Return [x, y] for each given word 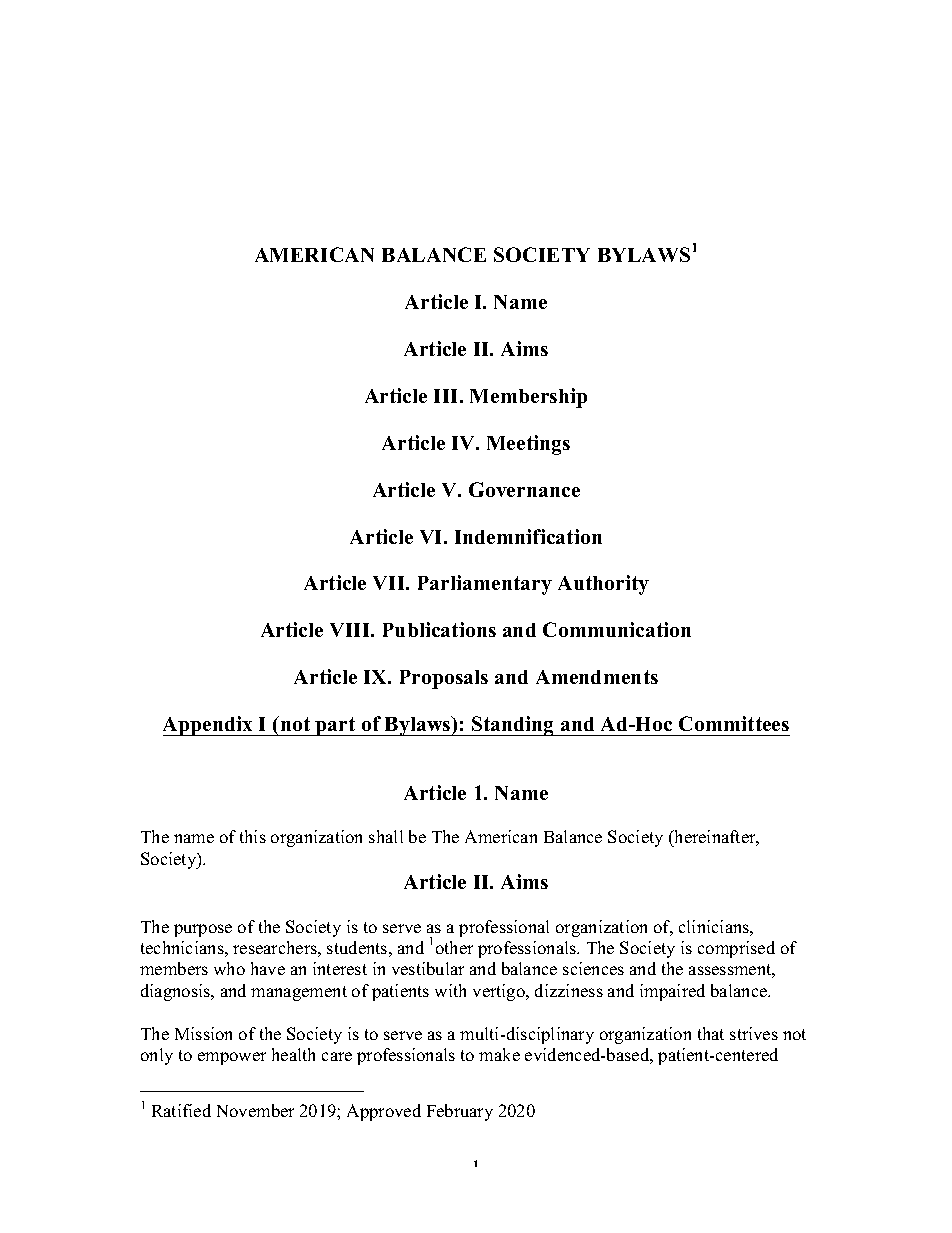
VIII [351, 630]
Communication [617, 629]
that [711, 1033]
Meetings [528, 445]
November [255, 1110]
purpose [203, 930]
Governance [524, 489]
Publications [439, 629]
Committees [734, 723]
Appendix [209, 726]
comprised [736, 949]
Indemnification [528, 536]
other [454, 947]
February [460, 1112]
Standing [513, 726]
